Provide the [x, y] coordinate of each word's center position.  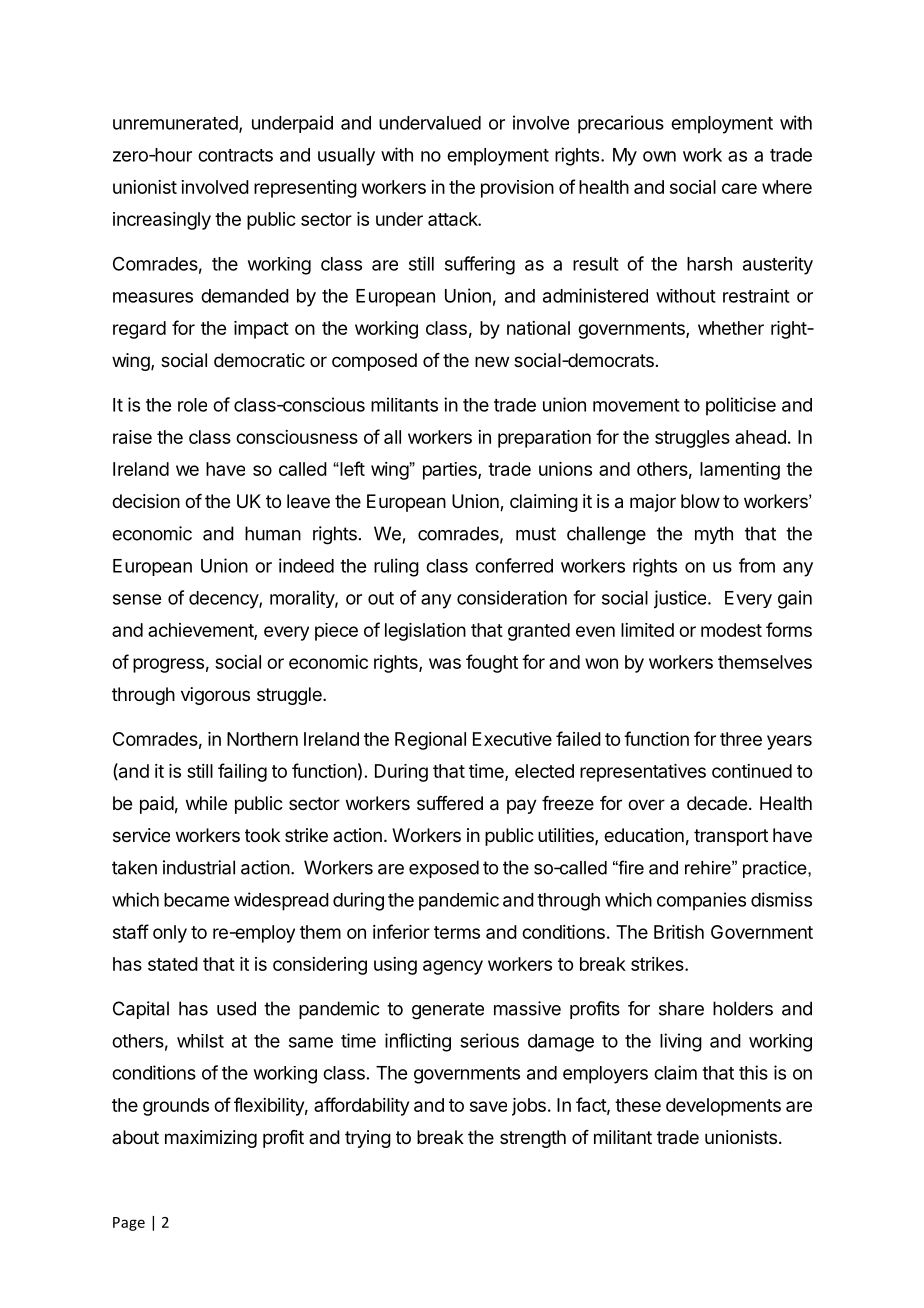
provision [517, 189]
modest [731, 630]
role [192, 405]
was [445, 663]
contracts [235, 155]
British [679, 932]
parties [451, 471]
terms [457, 932]
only [170, 934]
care [739, 188]
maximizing [211, 1139]
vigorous [215, 696]
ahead [760, 437]
